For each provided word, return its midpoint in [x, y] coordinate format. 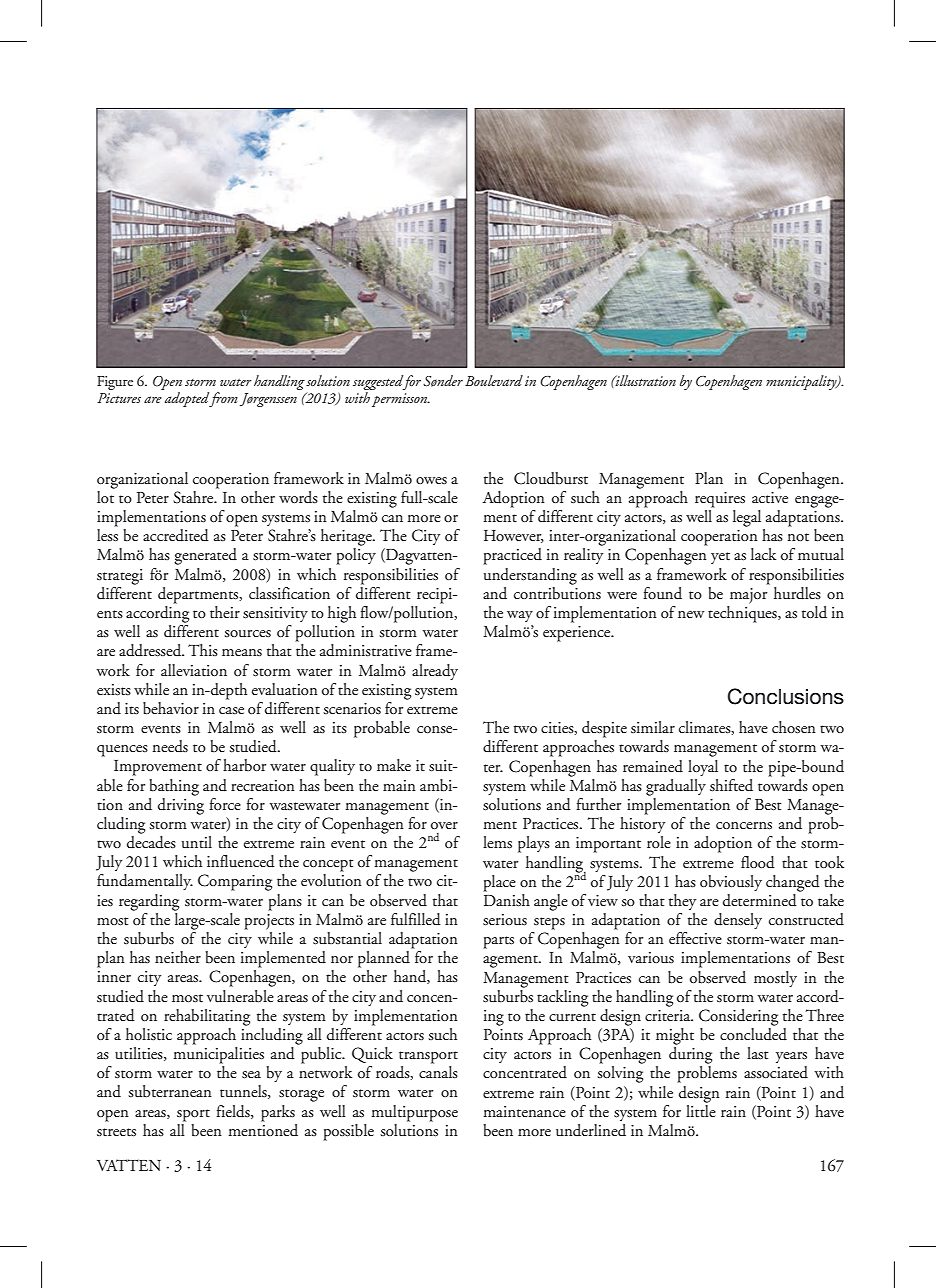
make [394, 765]
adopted [187, 399]
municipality [802, 382]
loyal [703, 768]
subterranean [170, 1091]
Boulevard [494, 380]
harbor [244, 765]
